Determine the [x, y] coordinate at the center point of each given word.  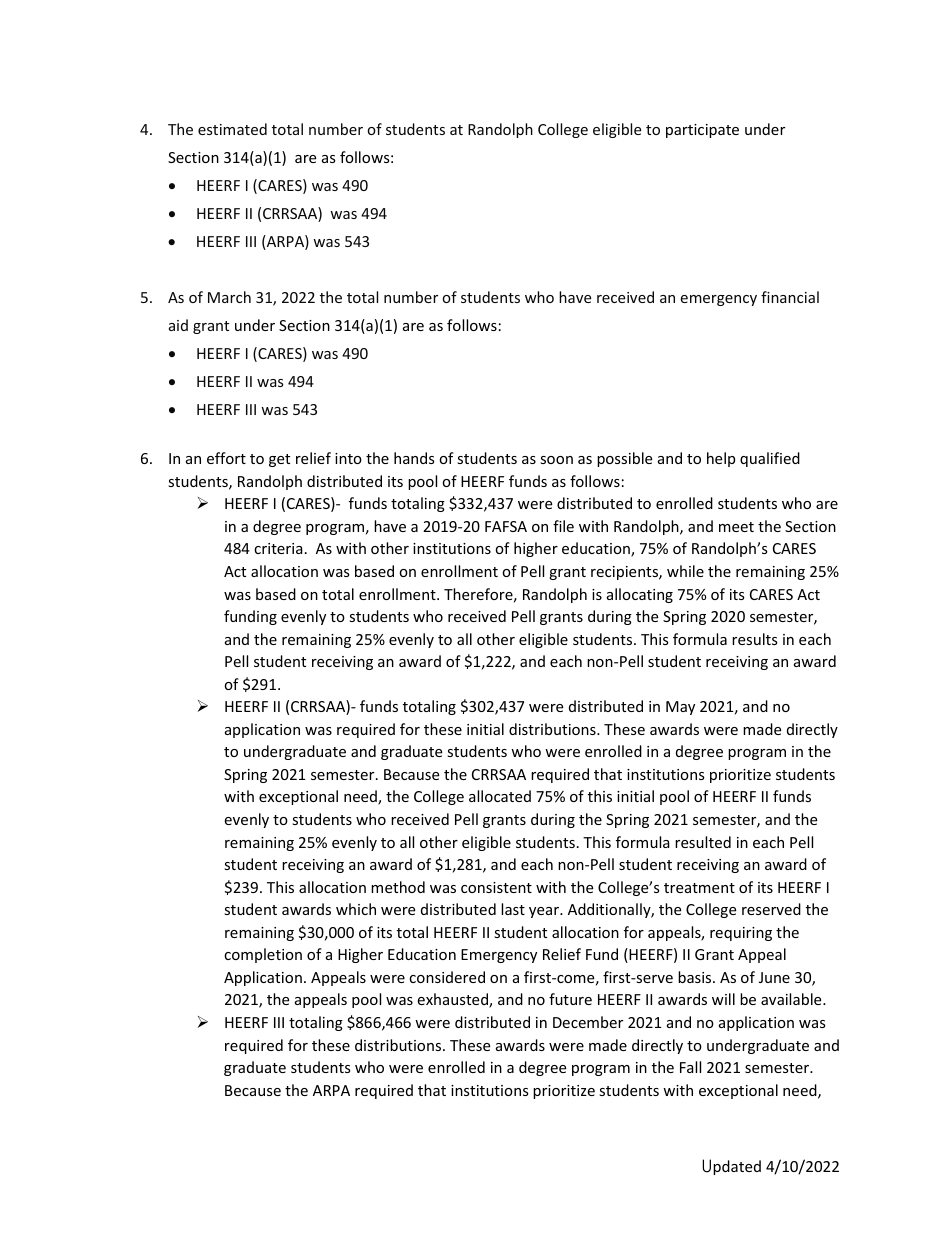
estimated [232, 129]
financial [790, 297]
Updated [731, 1167]
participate [702, 131]
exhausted [453, 1000]
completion [263, 955]
